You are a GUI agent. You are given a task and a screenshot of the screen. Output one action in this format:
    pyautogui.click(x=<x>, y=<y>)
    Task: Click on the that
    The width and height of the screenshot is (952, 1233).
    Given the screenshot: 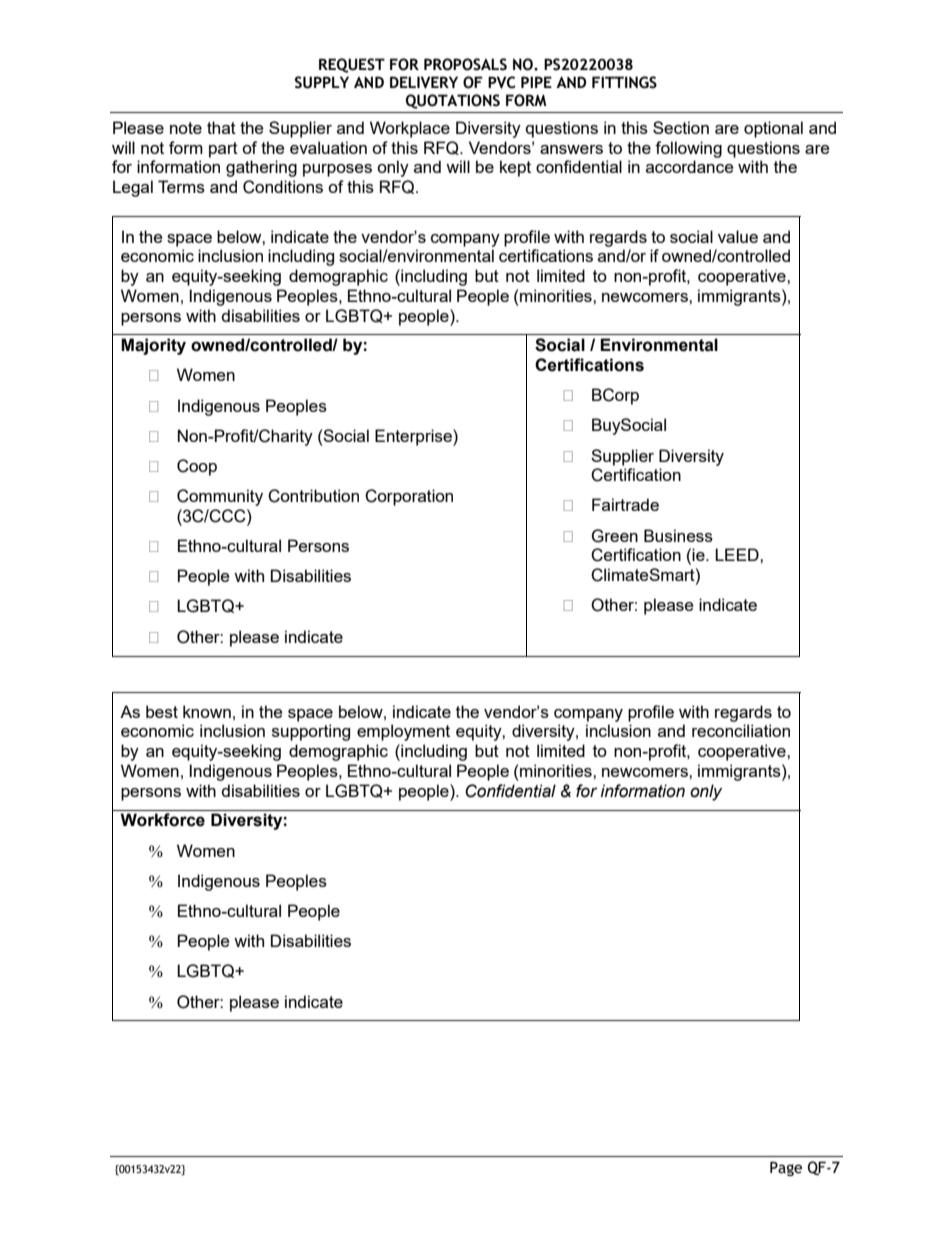 What is the action you would take?
    pyautogui.click(x=221, y=127)
